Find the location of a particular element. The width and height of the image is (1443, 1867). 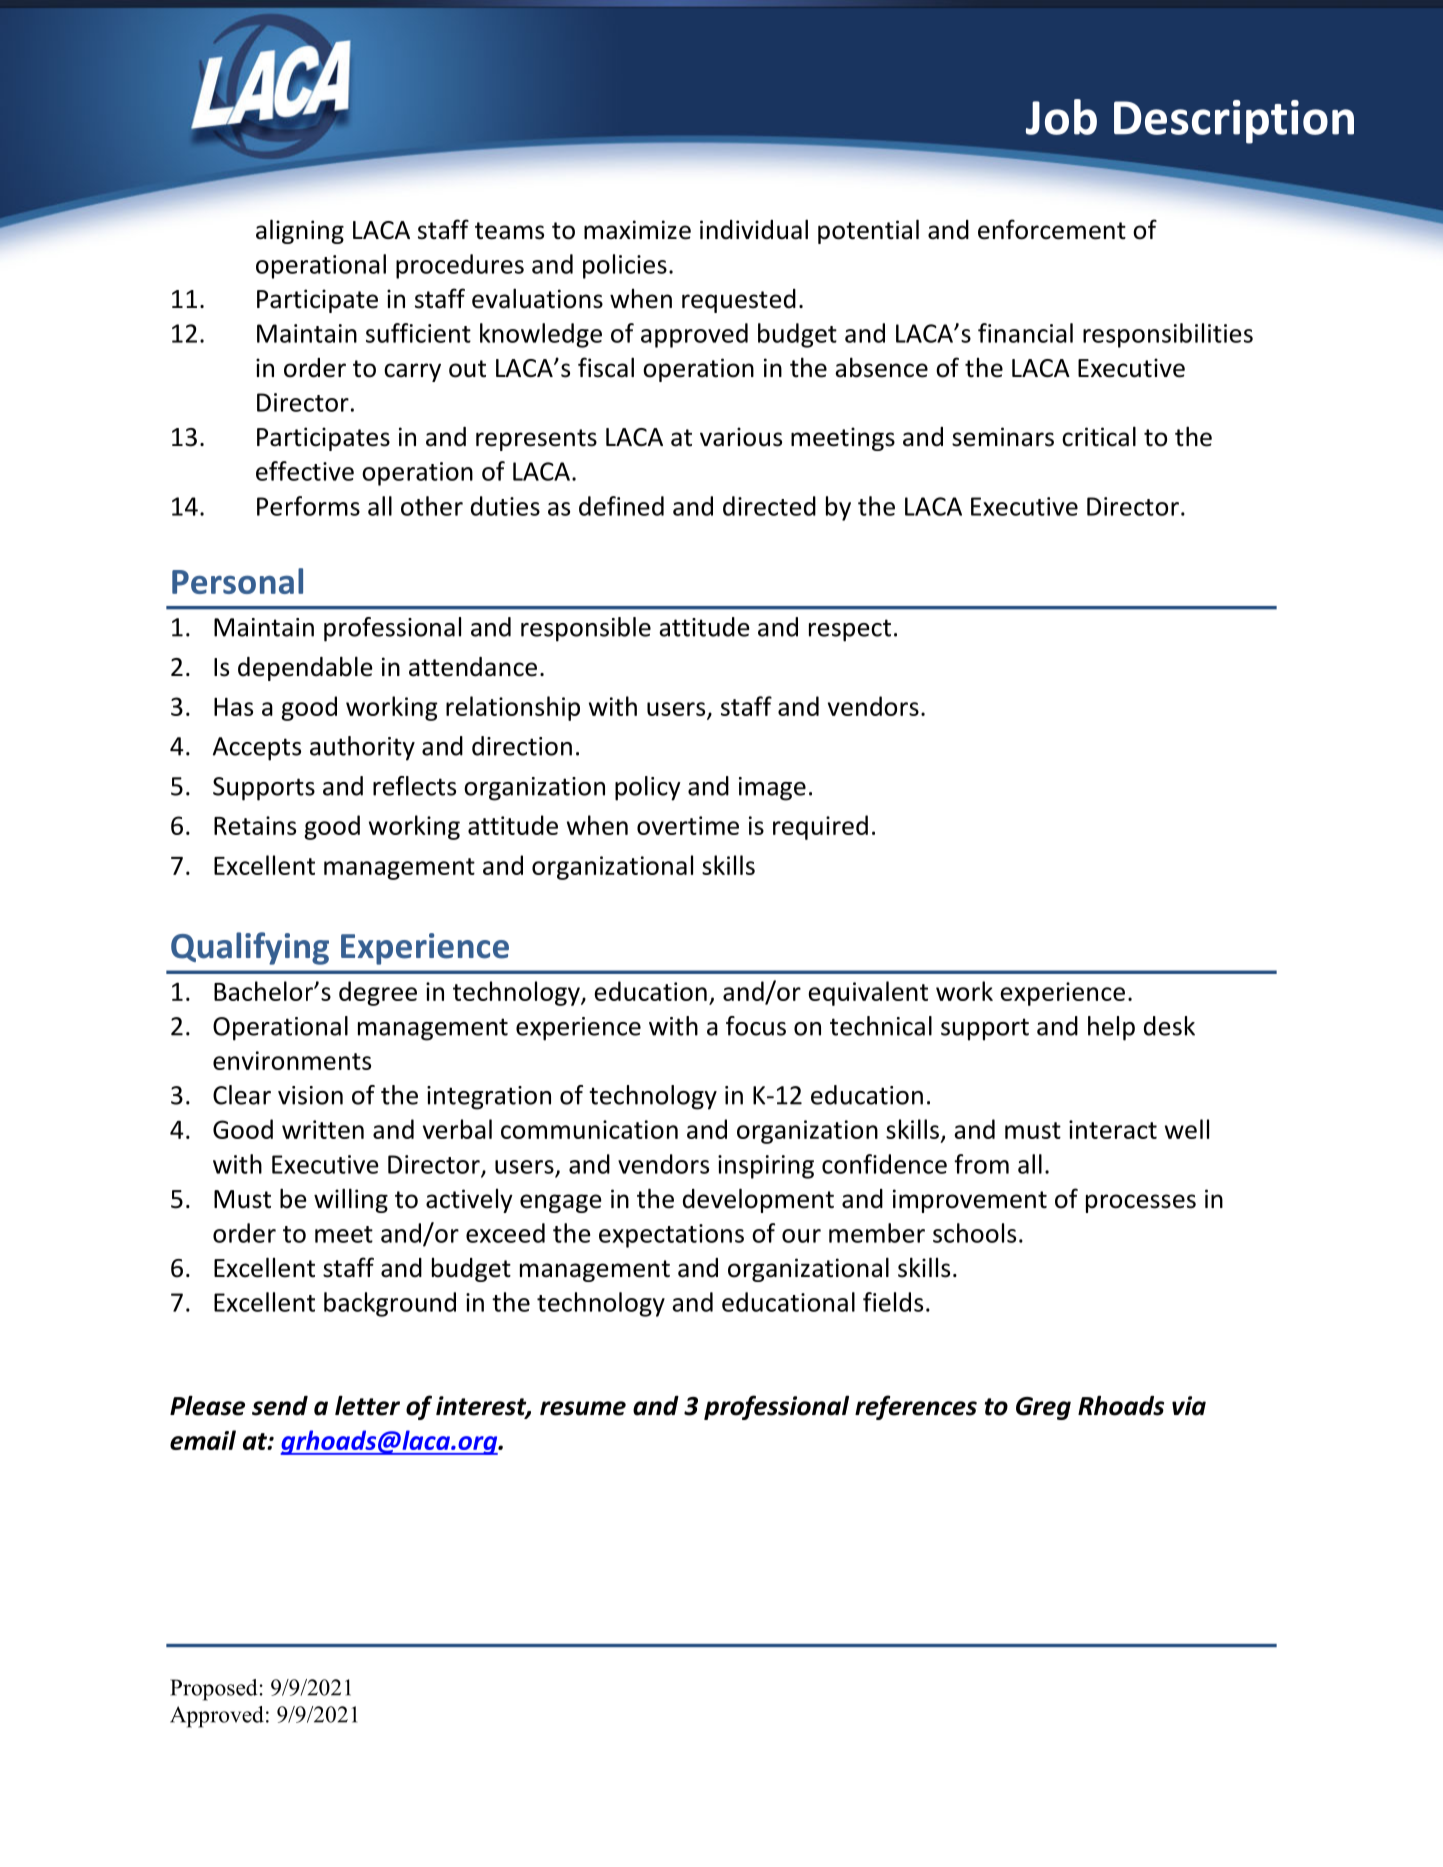

inspiring is located at coordinates (766, 1167).
